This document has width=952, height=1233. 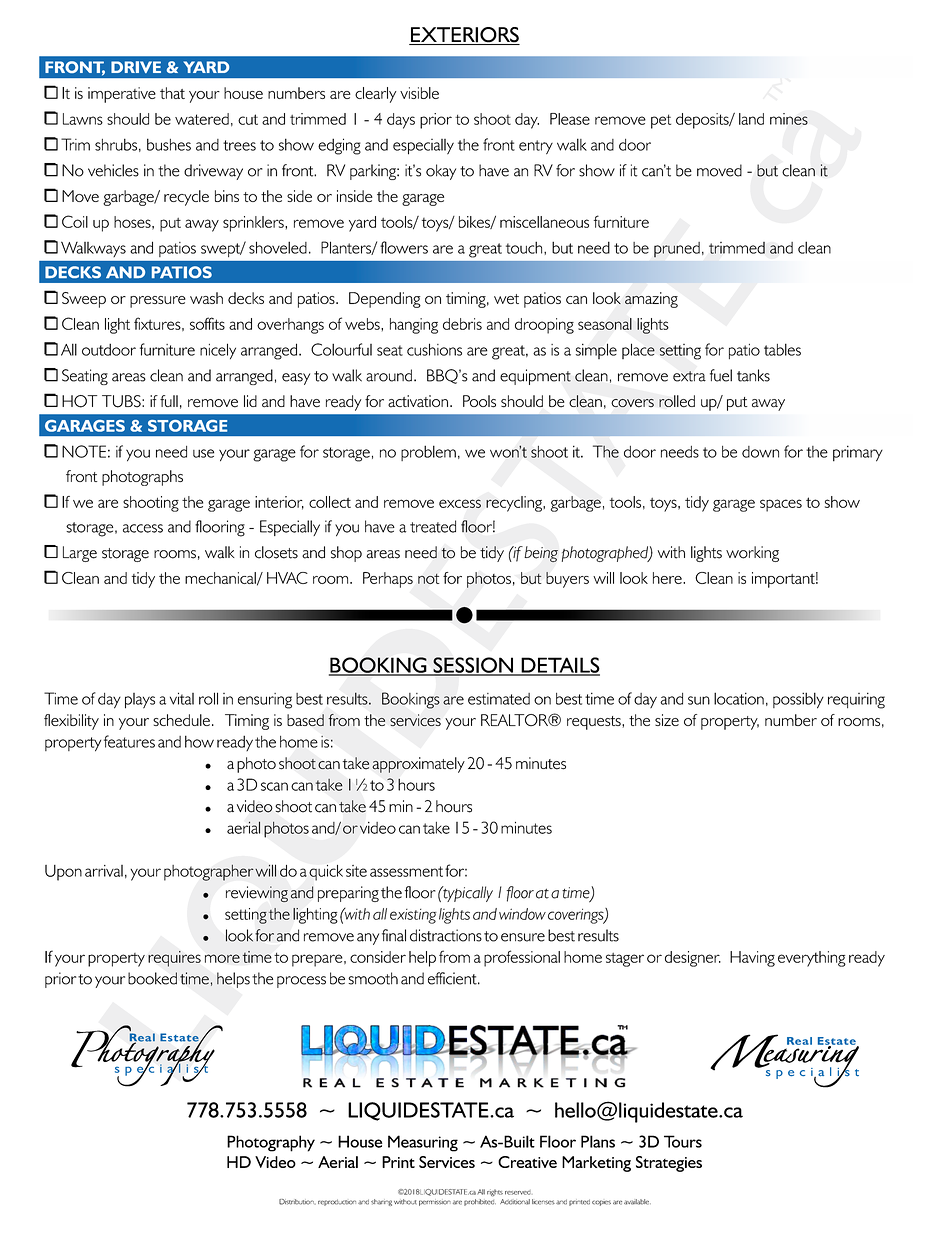 What do you see at coordinates (418, 765) in the document?
I see `approximately` at bounding box center [418, 765].
